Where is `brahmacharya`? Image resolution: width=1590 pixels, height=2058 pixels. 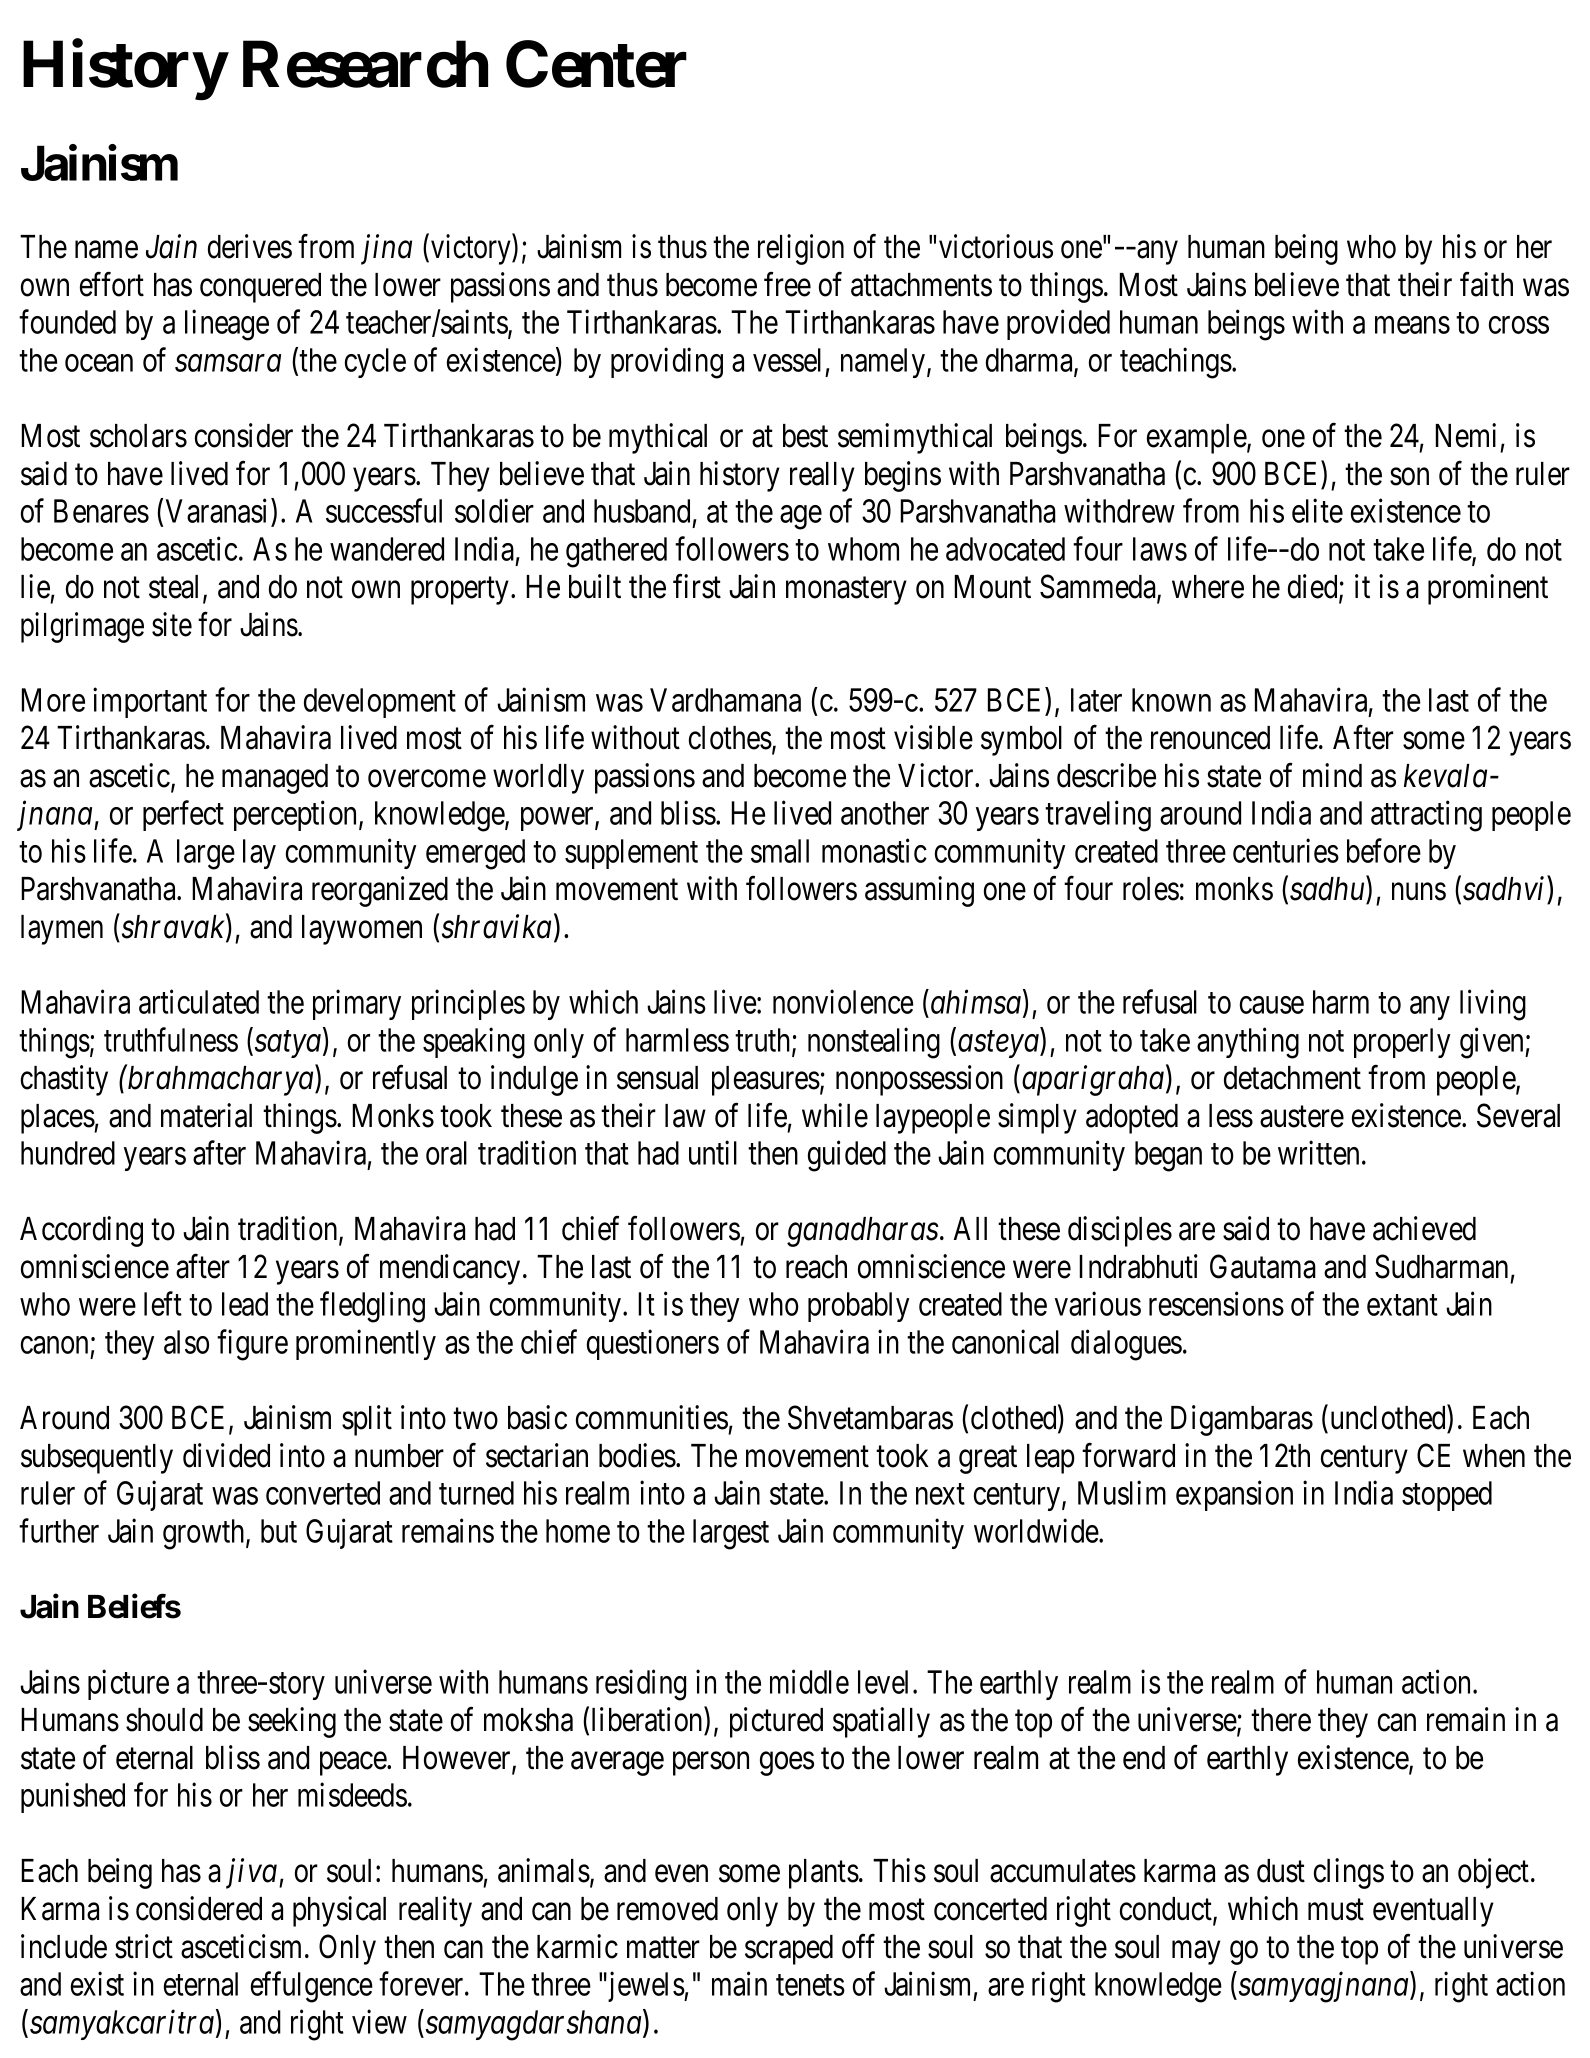
brahmacharya is located at coordinates (221, 1080).
